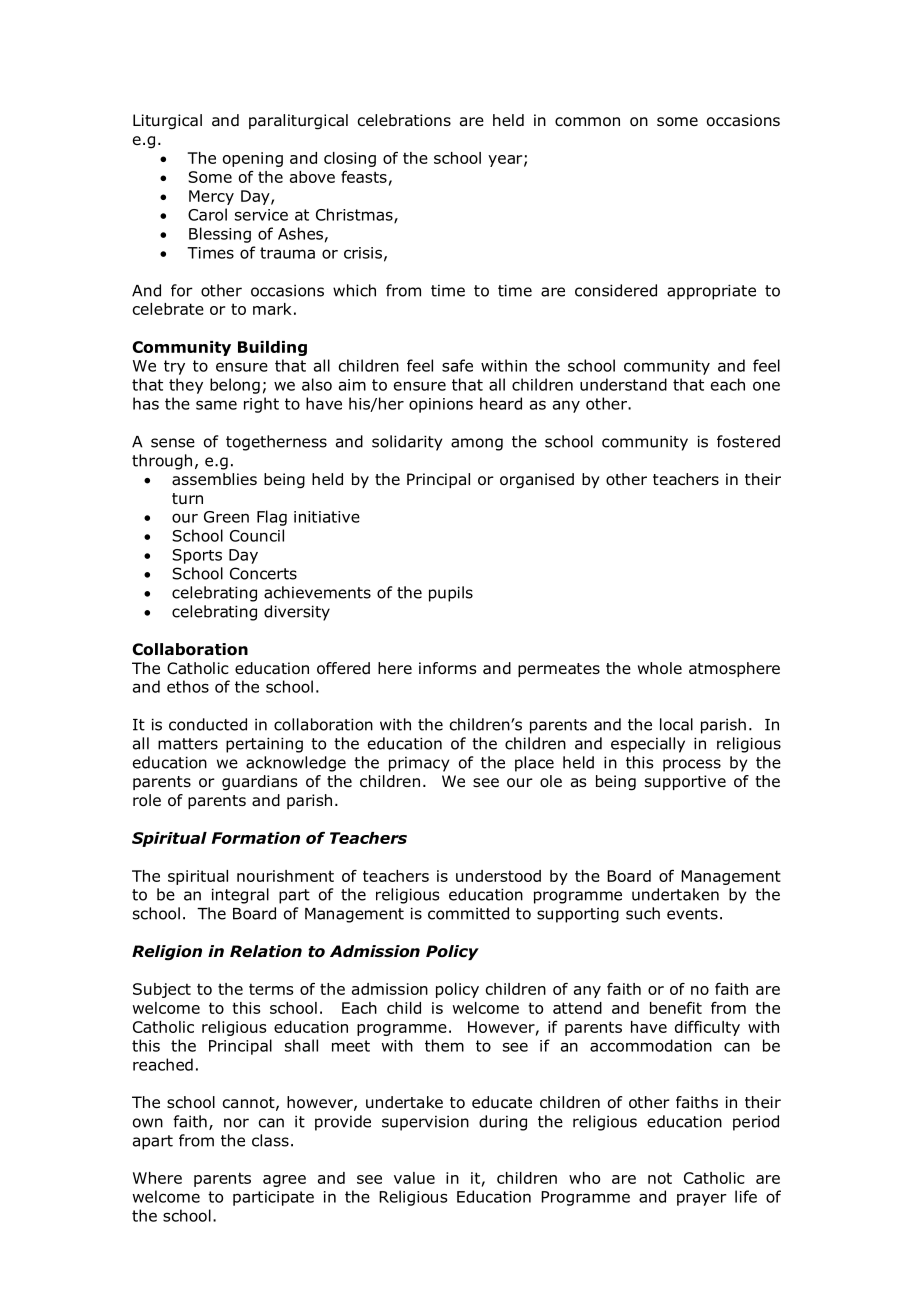 The image size is (924, 1308). I want to click on opening, so click(253, 159).
